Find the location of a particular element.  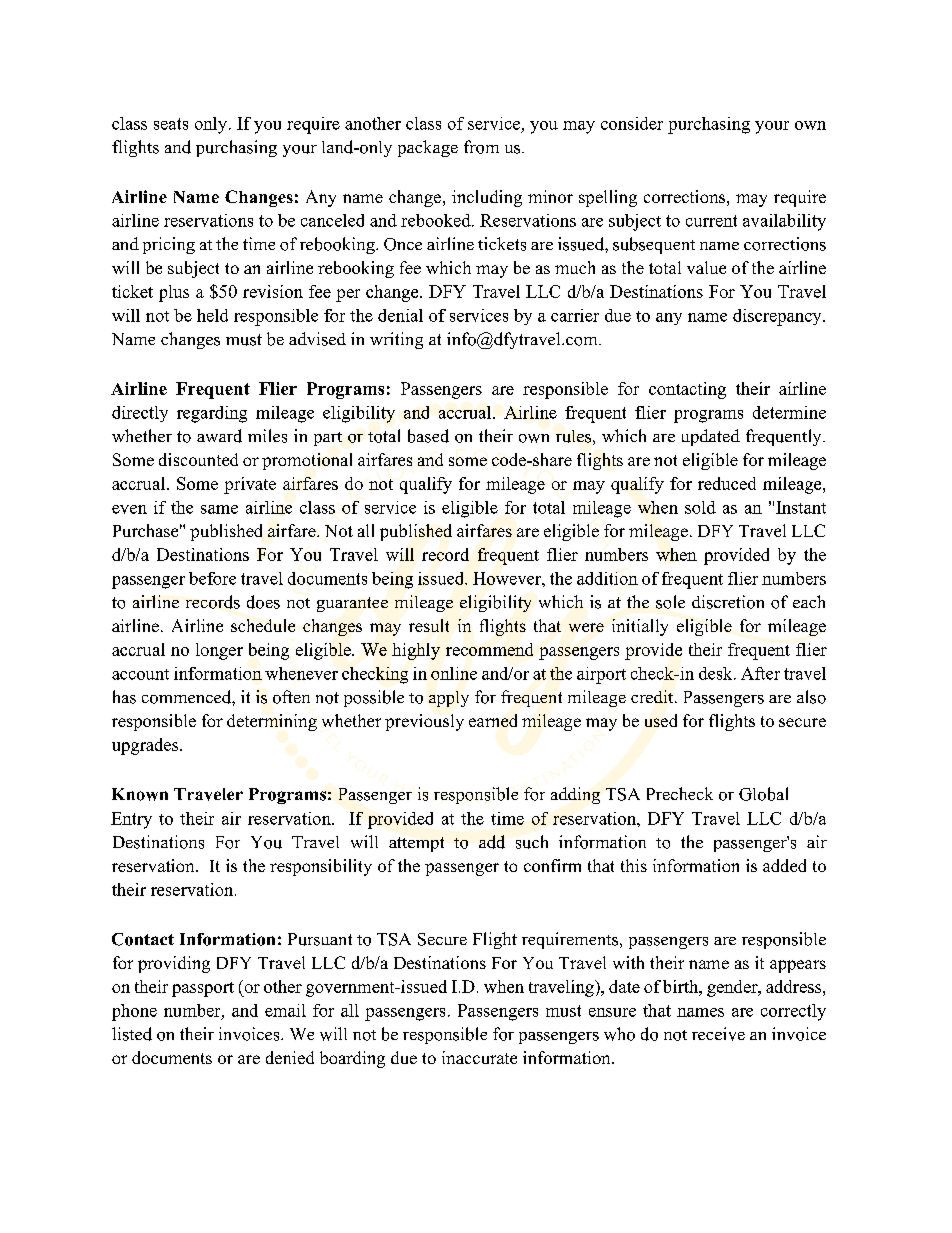

seats is located at coordinates (171, 124).
